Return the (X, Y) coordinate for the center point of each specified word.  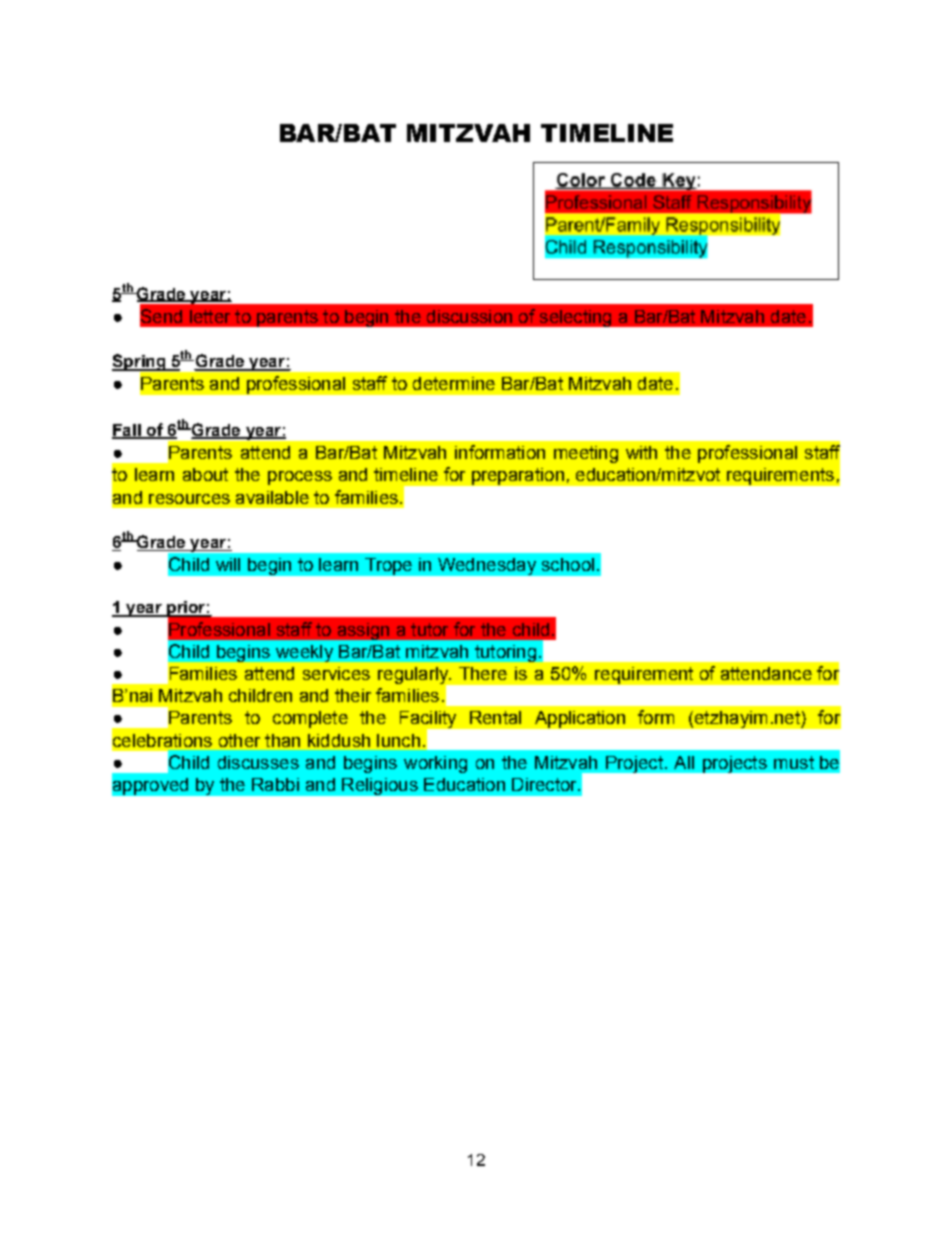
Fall (127, 431)
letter (210, 316)
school (568, 564)
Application (580, 719)
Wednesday (487, 566)
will (228, 564)
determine (454, 383)
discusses (258, 762)
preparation (518, 476)
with (641, 452)
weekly (304, 653)
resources (189, 499)
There (483, 673)
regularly (414, 676)
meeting (586, 454)
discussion (469, 316)
